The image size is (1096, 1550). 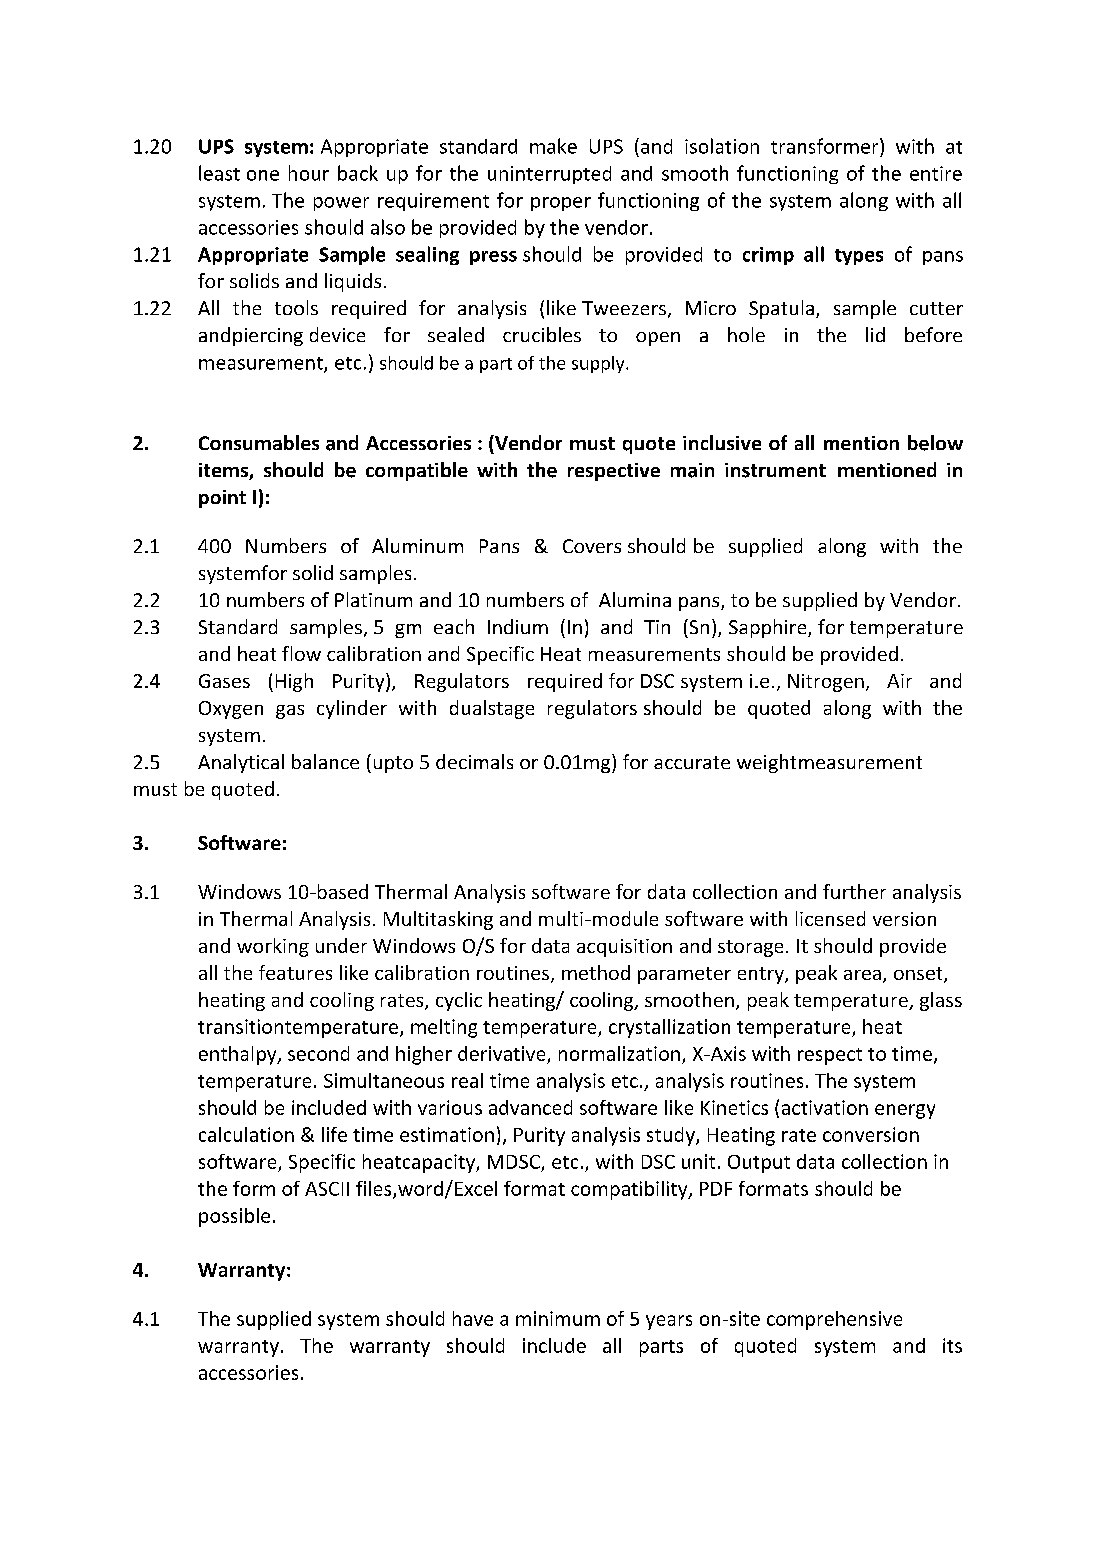 I want to click on balance, so click(x=325, y=761).
